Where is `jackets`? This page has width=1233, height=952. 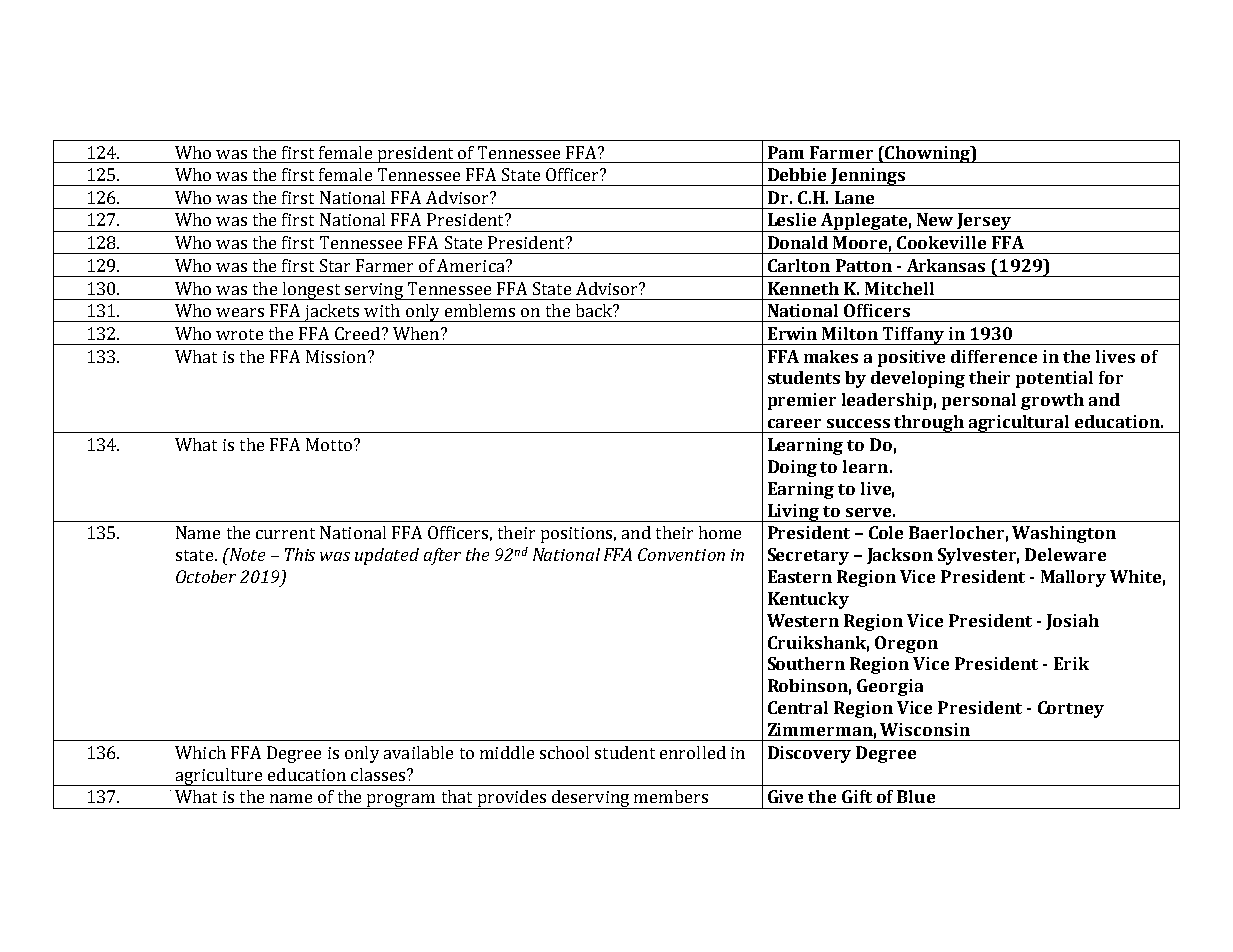
jackets is located at coordinates (332, 313).
